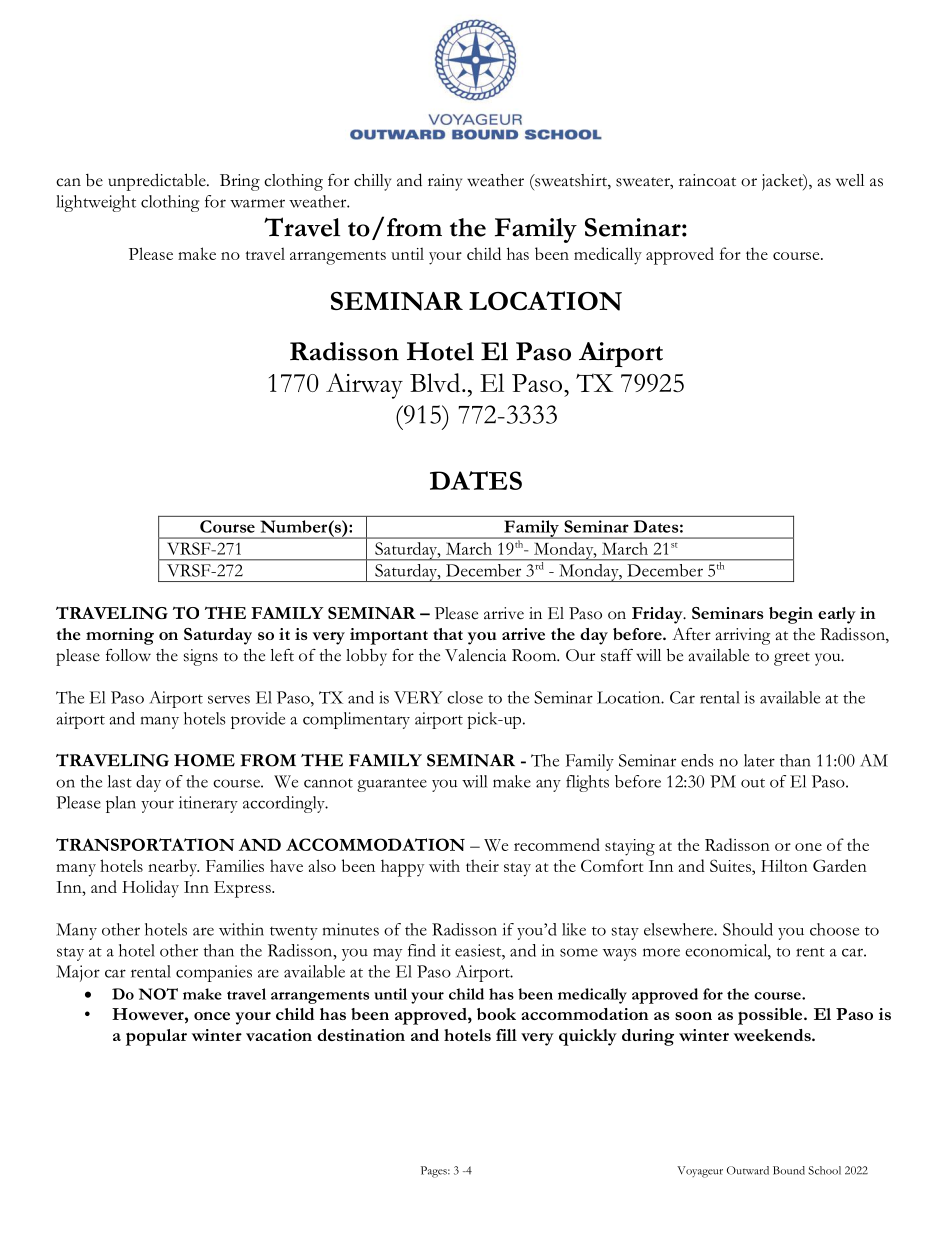 This screenshot has height=1233, width=952. Describe the element at coordinates (748, 1170) in the screenshot. I see `Outward` at that location.
